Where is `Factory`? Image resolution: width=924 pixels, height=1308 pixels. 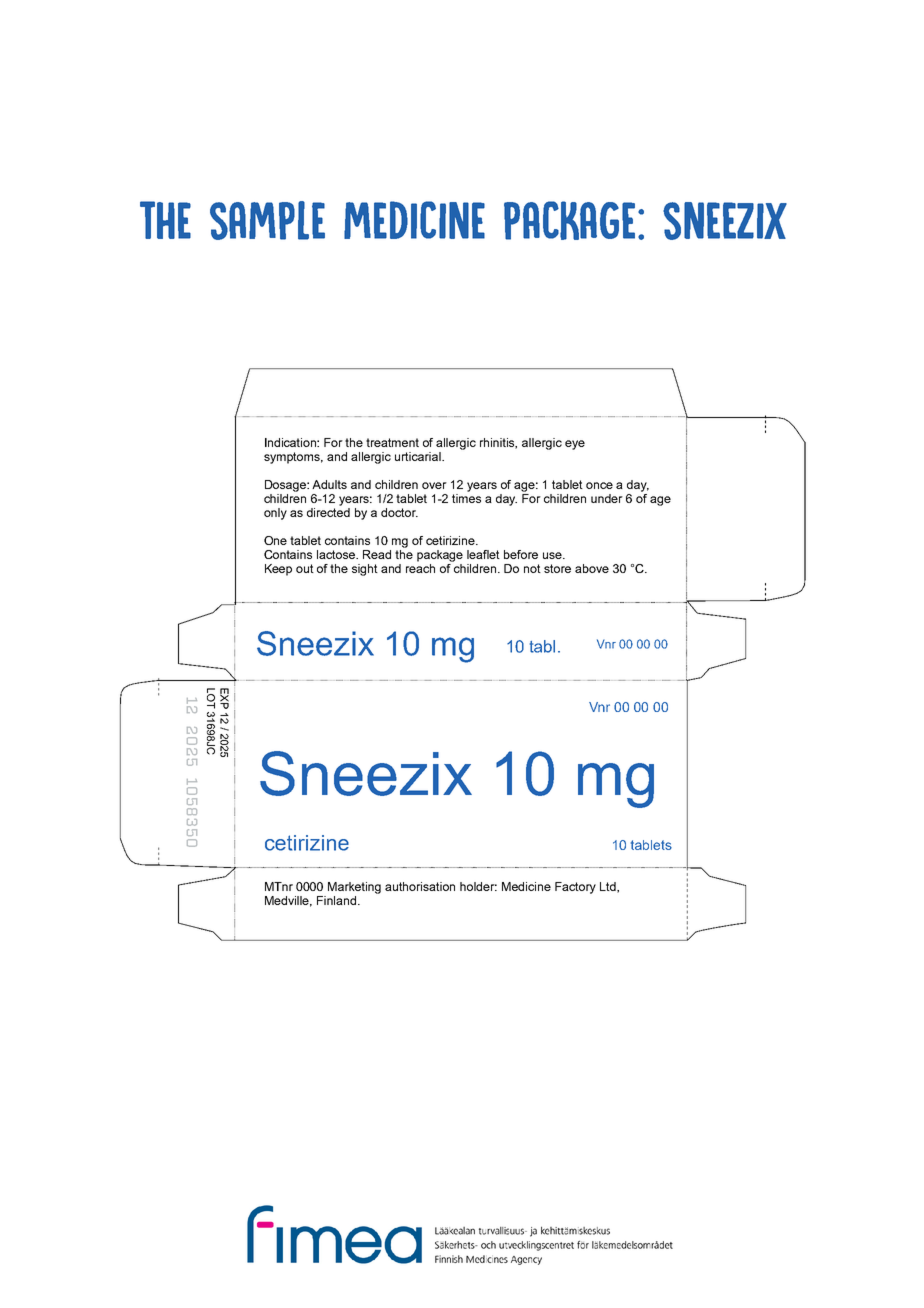 Factory is located at coordinates (575, 888).
